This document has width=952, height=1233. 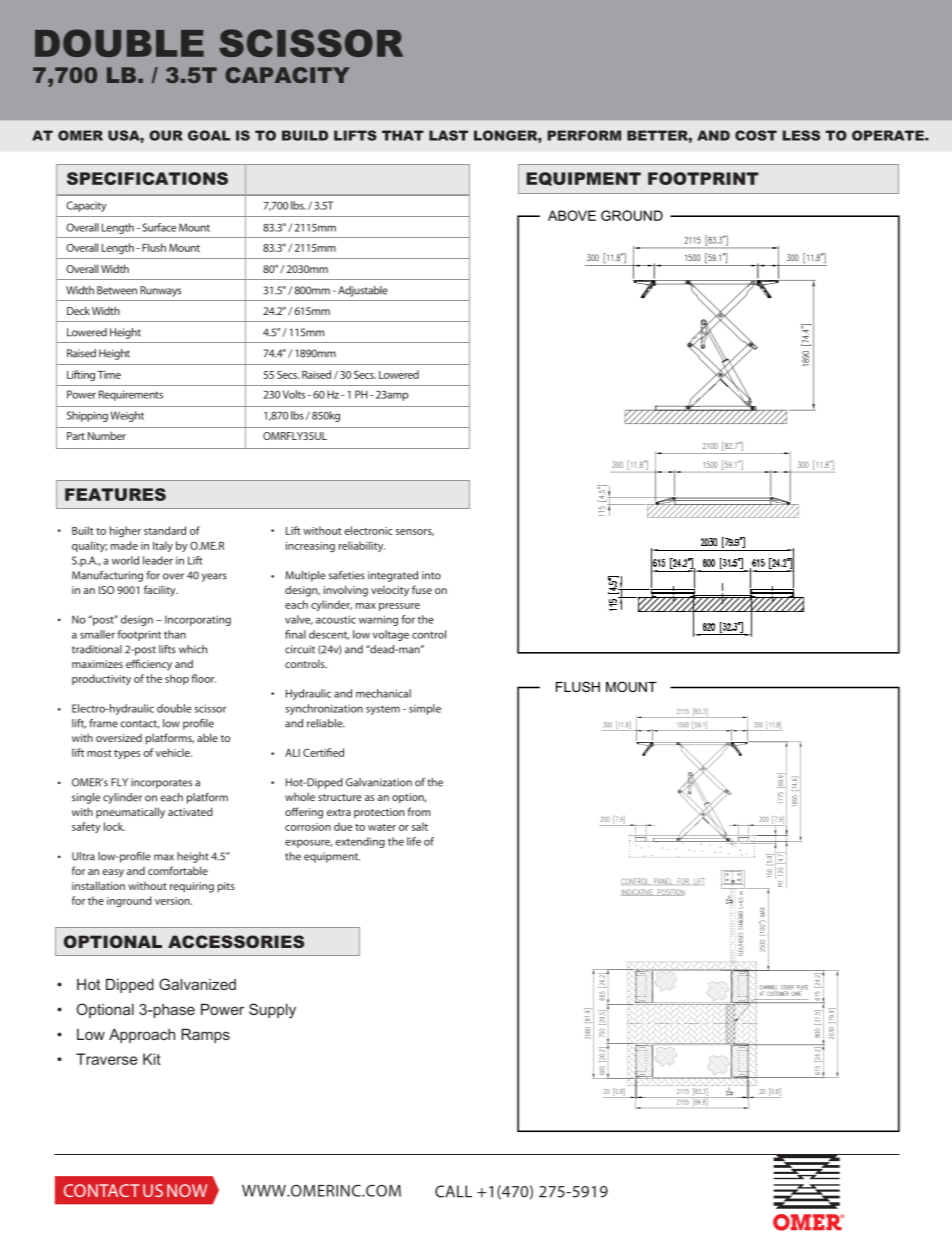 I want to click on Approach, so click(x=142, y=1035).
